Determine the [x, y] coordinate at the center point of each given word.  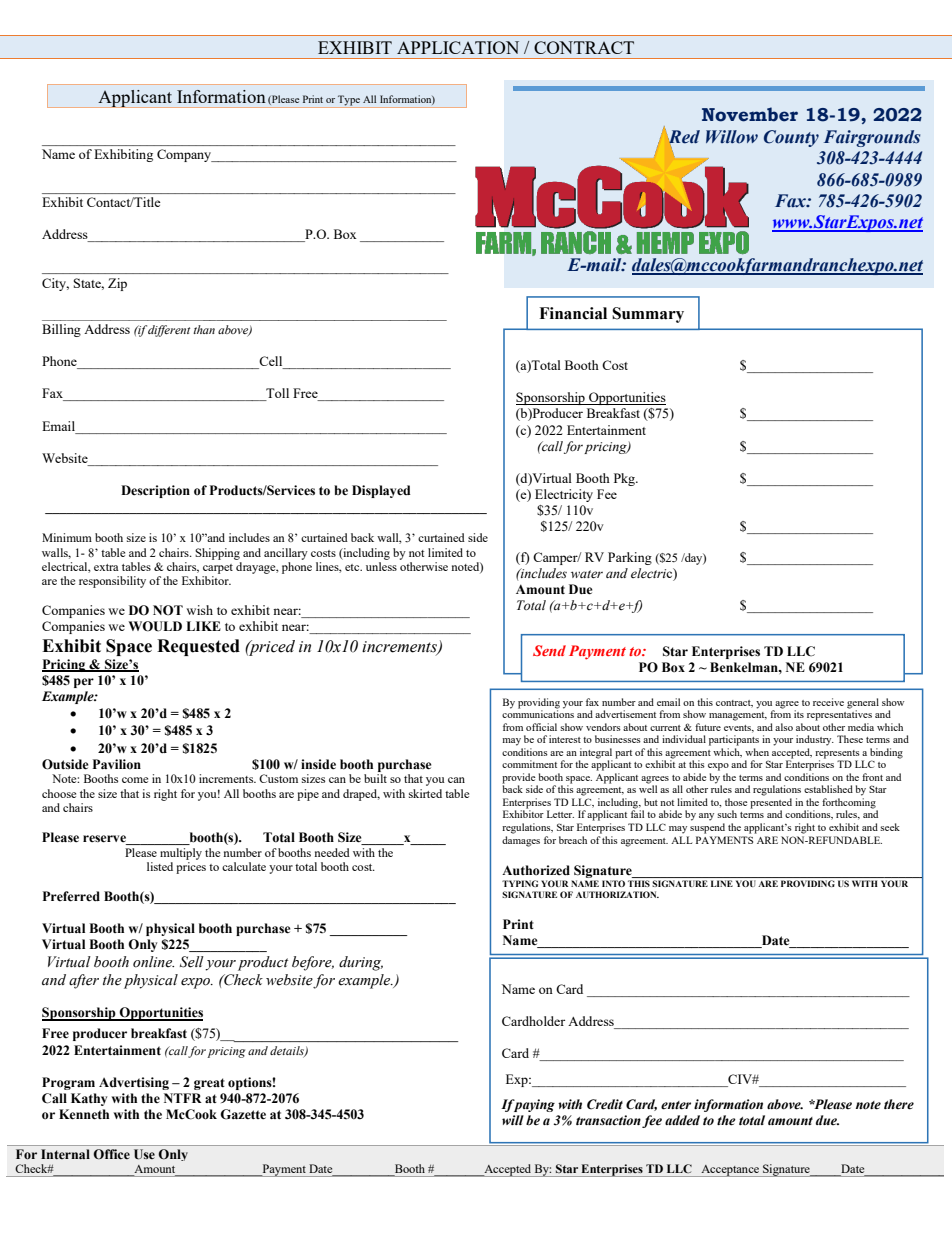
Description [155, 491]
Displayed [381, 491]
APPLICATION [458, 47]
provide [519, 779]
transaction [608, 1120]
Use [144, 1154]
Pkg [625, 479]
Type [349, 100]
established [828, 789]
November [750, 114]
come [135, 780]
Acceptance [730, 1171]
